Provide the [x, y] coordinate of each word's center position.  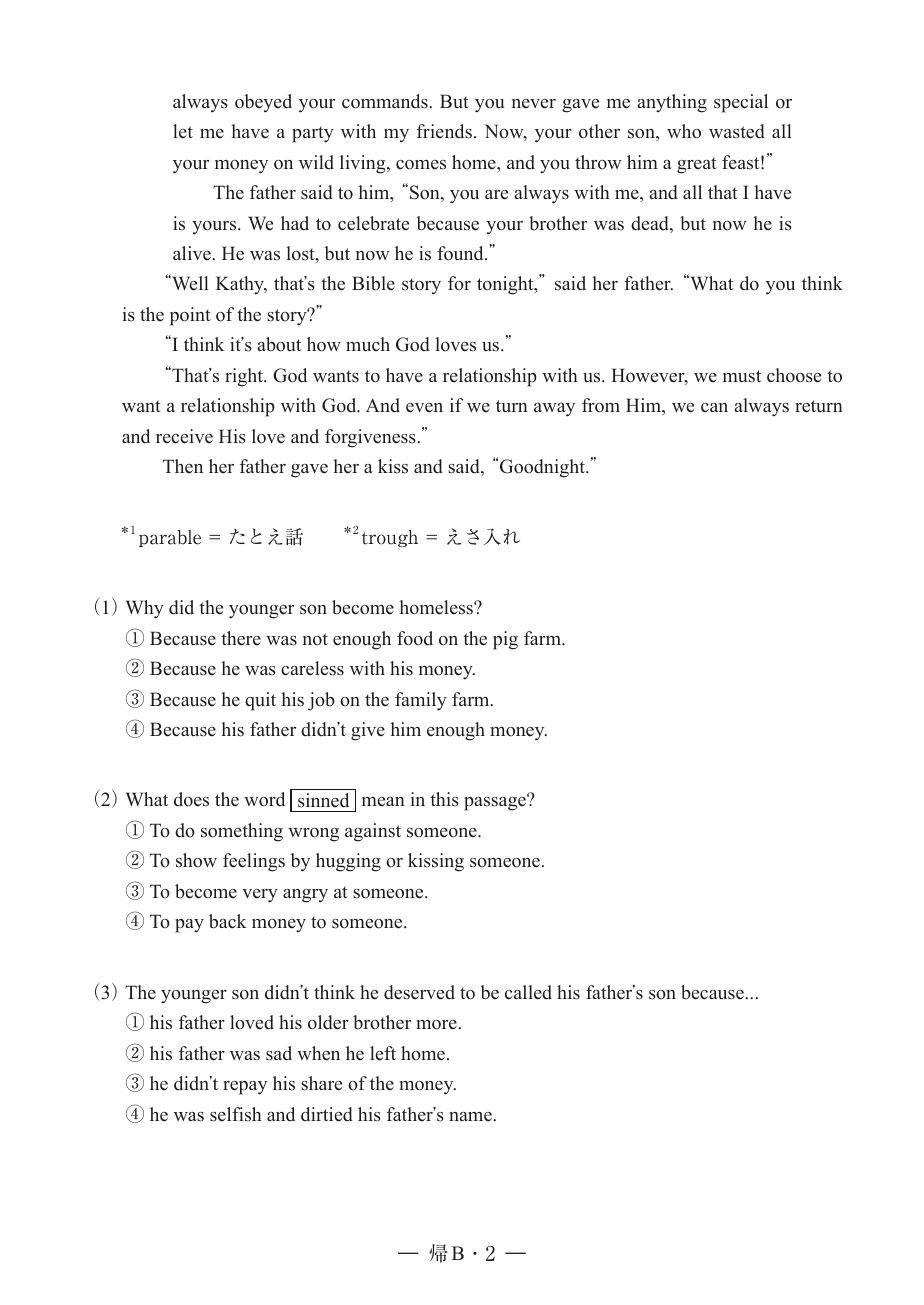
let [183, 131]
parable [170, 538]
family [421, 701]
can [714, 408]
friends [444, 131]
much [368, 344]
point [190, 316]
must [742, 376]
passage [496, 803]
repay [245, 1088]
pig [505, 640]
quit [260, 701]
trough [389, 538]
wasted [737, 131]
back [228, 921]
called [528, 992]
